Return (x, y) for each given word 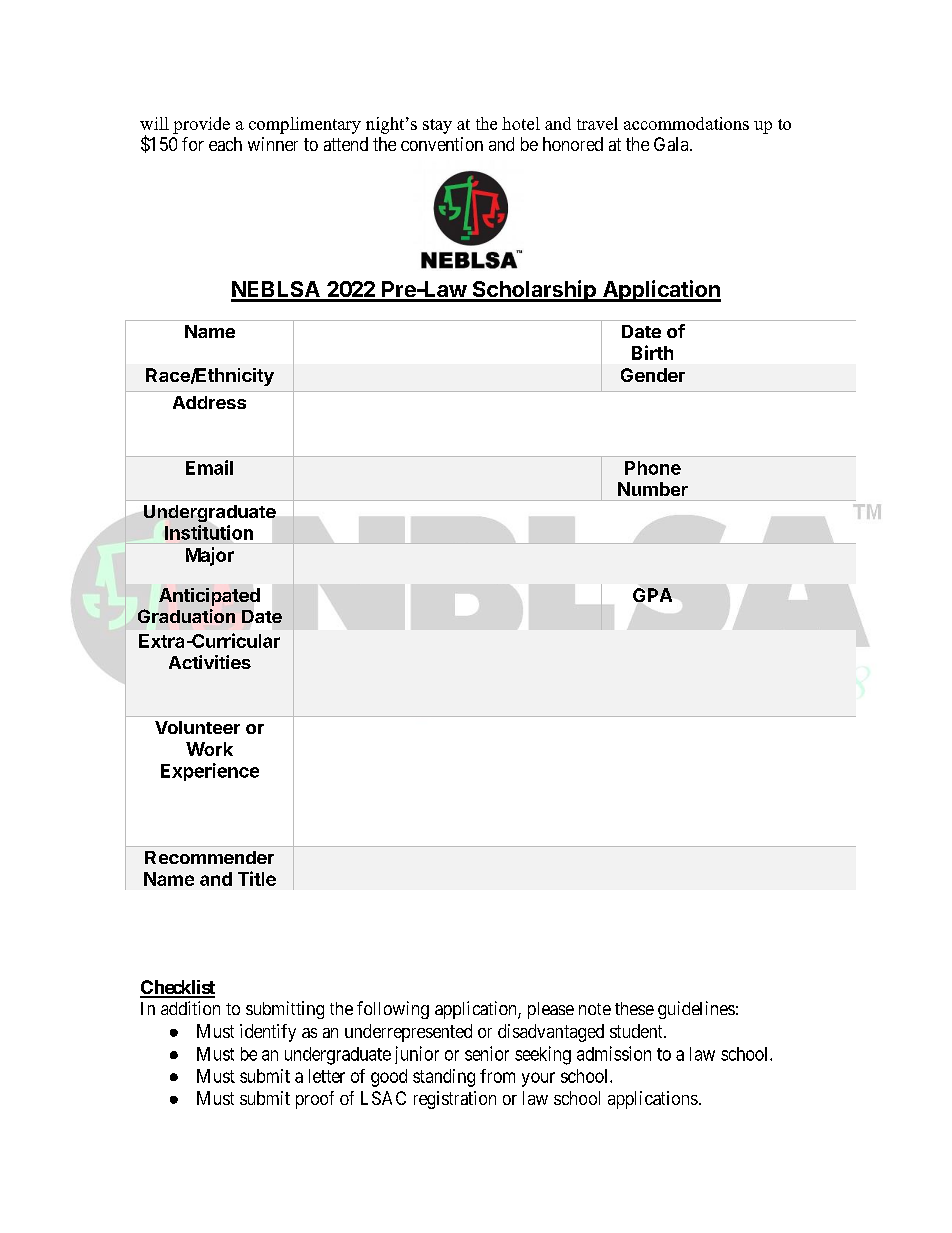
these (634, 1008)
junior (417, 1055)
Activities (210, 662)
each (225, 144)
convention (442, 144)
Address (209, 402)
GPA (652, 595)
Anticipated (209, 597)
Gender (653, 375)
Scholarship (534, 291)
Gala (672, 144)
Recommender (209, 857)
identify (268, 1033)
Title (257, 878)
